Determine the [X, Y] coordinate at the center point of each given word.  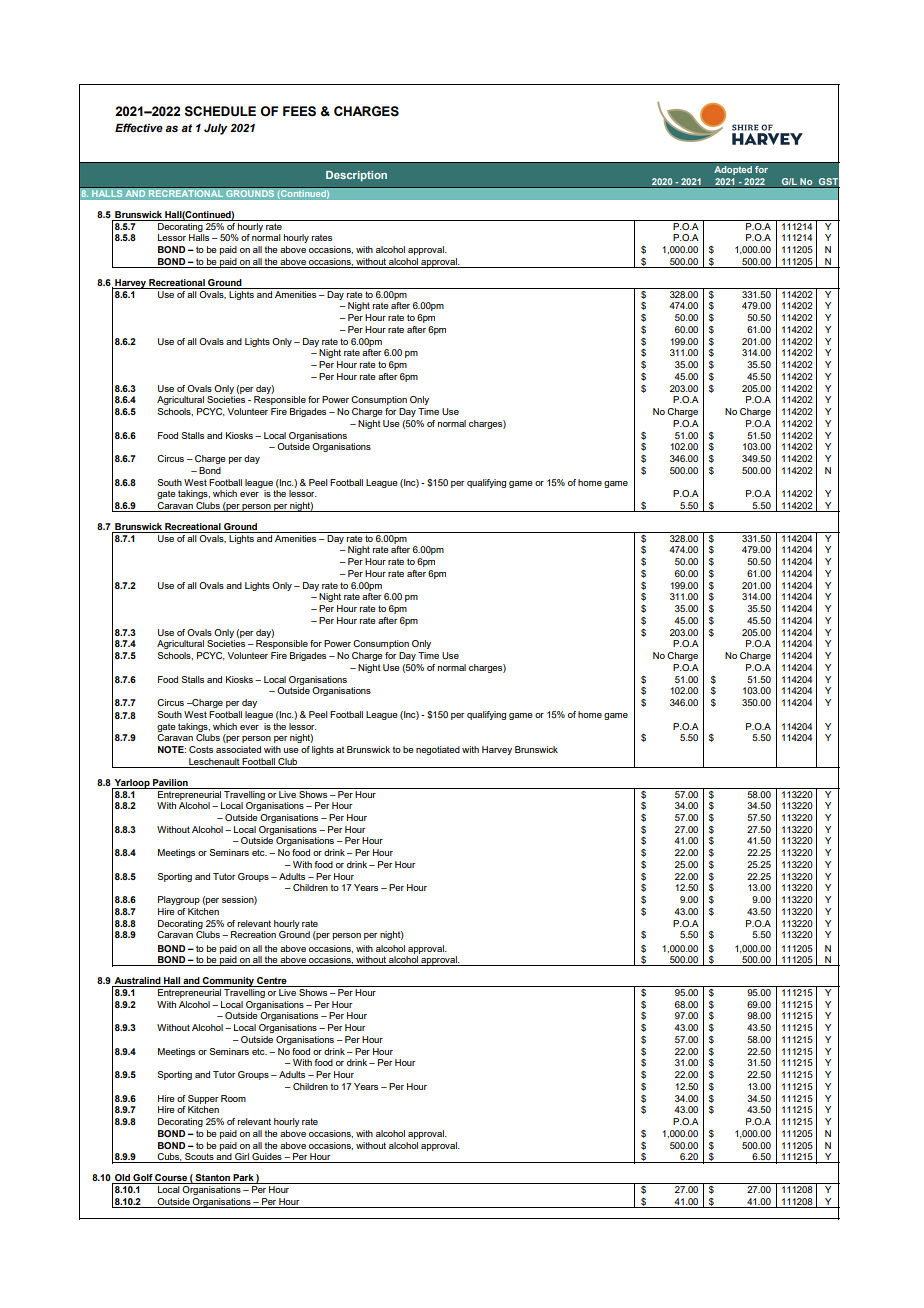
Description [356, 176]
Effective [139, 127]
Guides [267, 1158]
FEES [299, 111]
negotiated [438, 750]
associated [238, 749]
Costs [201, 749]
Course [171, 1179]
